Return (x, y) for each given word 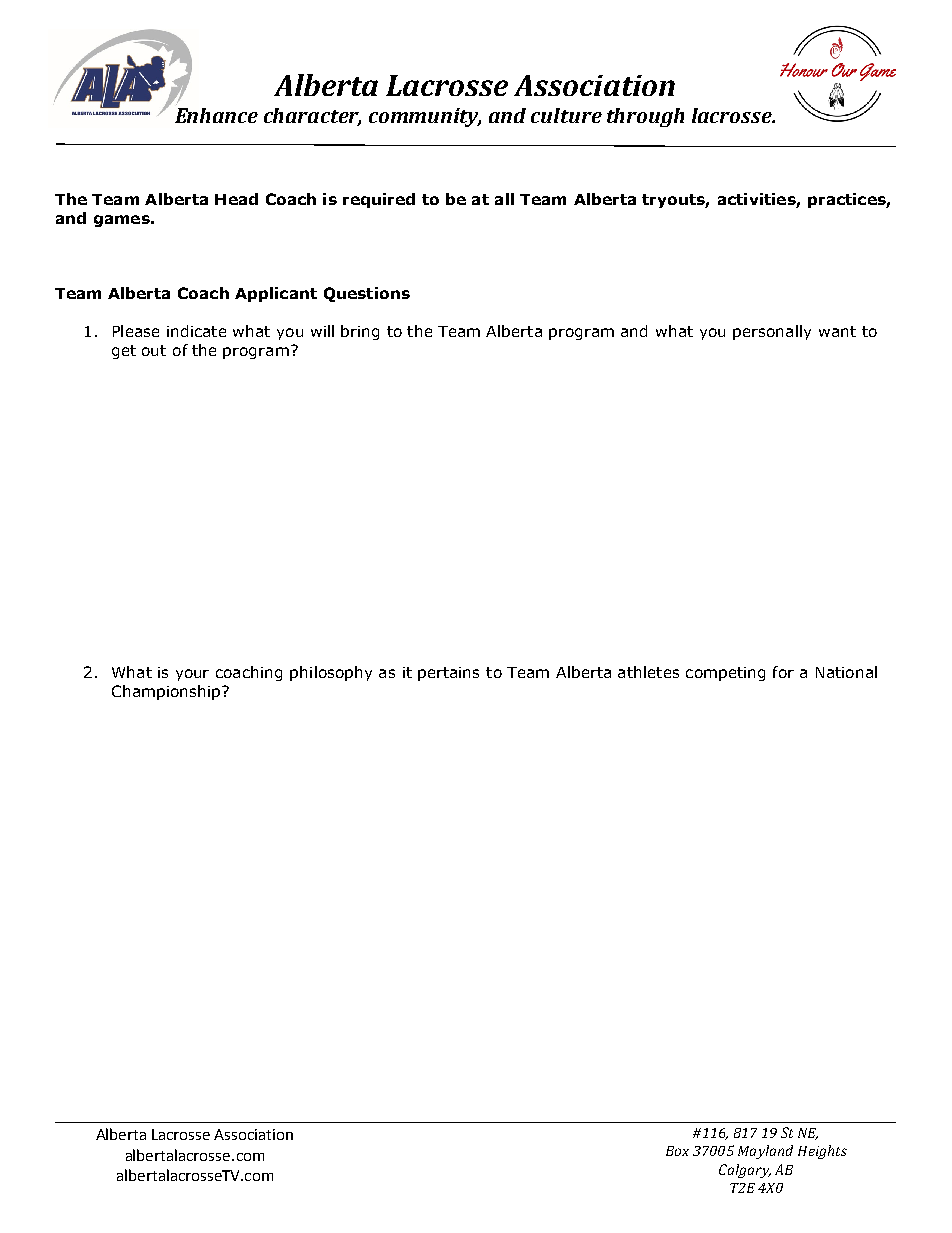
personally (772, 332)
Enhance (216, 115)
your (192, 675)
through (645, 117)
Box (677, 1151)
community (425, 117)
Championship (167, 692)
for (783, 672)
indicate (196, 331)
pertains (448, 674)
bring (360, 332)
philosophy (331, 673)
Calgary (745, 1171)
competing (725, 674)
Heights (822, 1152)
